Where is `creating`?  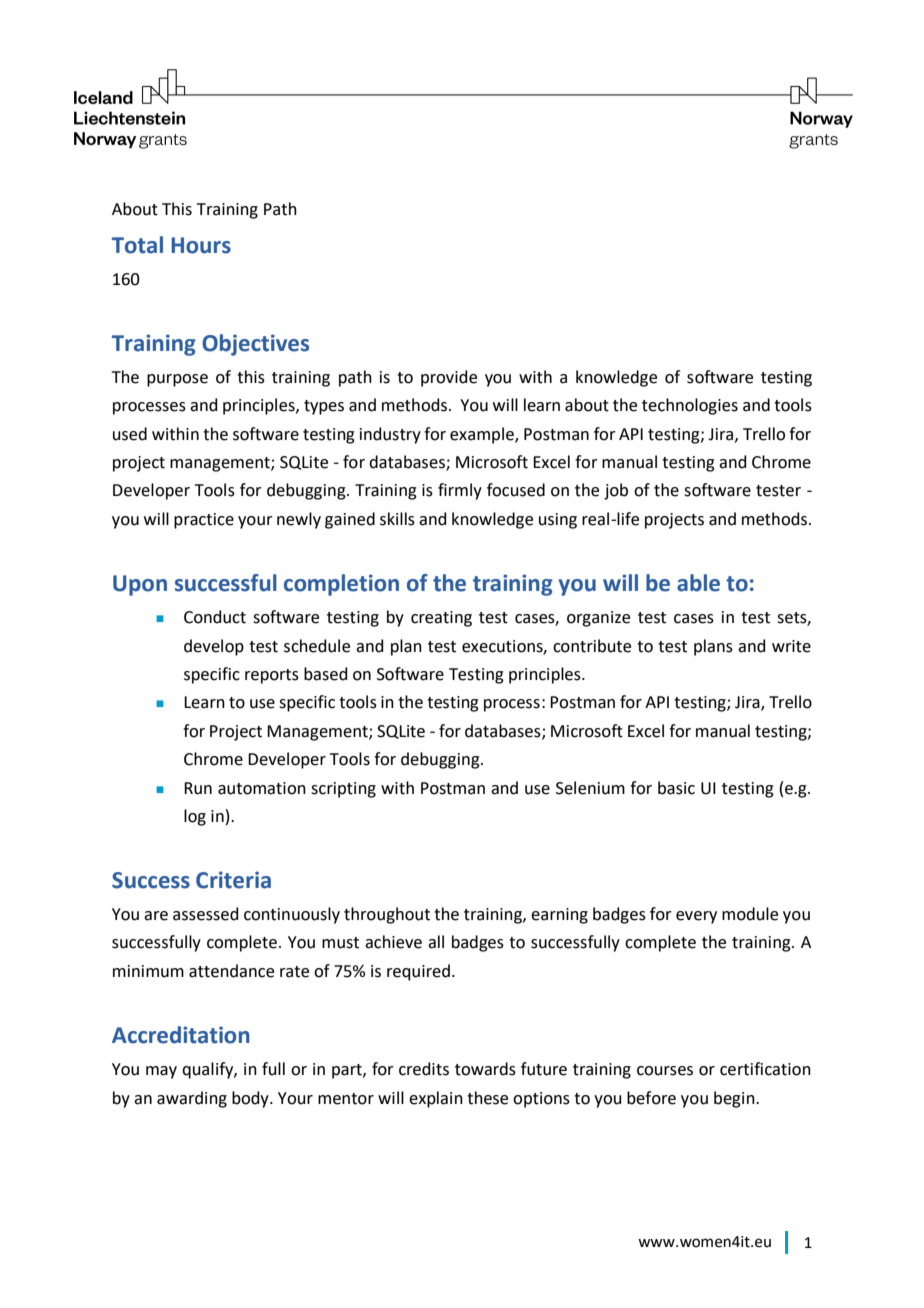
creating is located at coordinates (441, 619).
